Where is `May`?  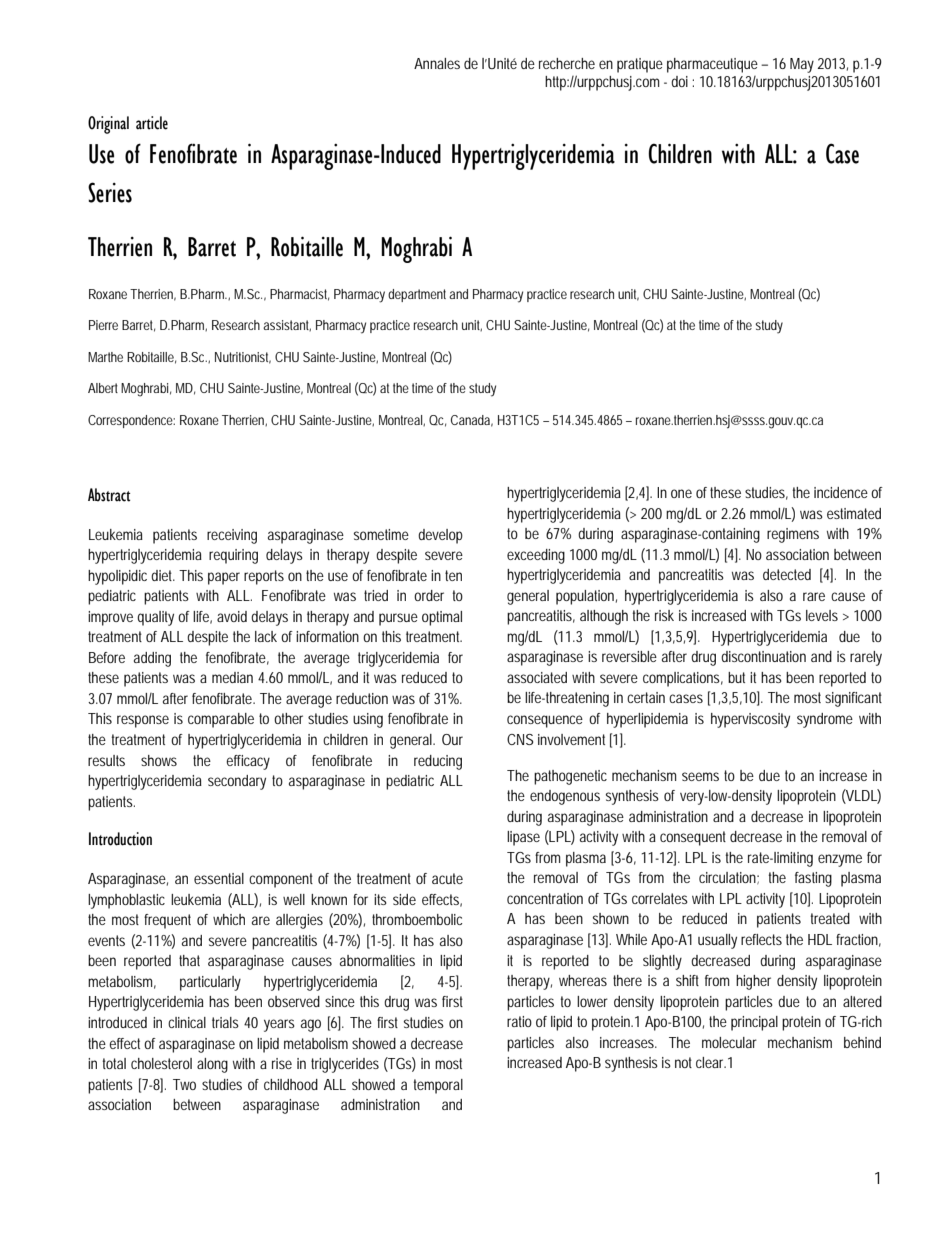 May is located at coordinates (802, 65).
